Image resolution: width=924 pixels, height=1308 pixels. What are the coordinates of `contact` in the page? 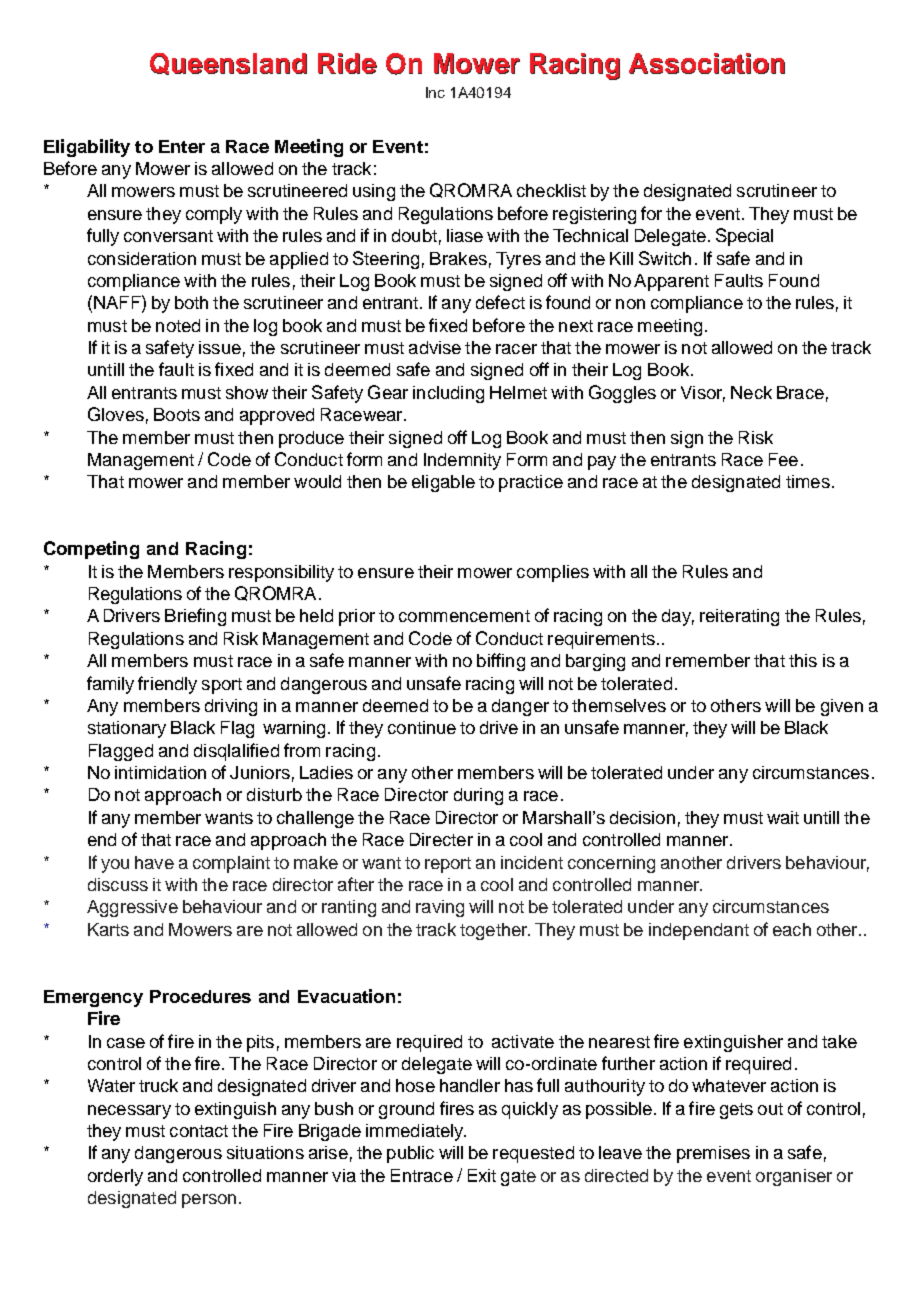 It's located at (199, 1131).
